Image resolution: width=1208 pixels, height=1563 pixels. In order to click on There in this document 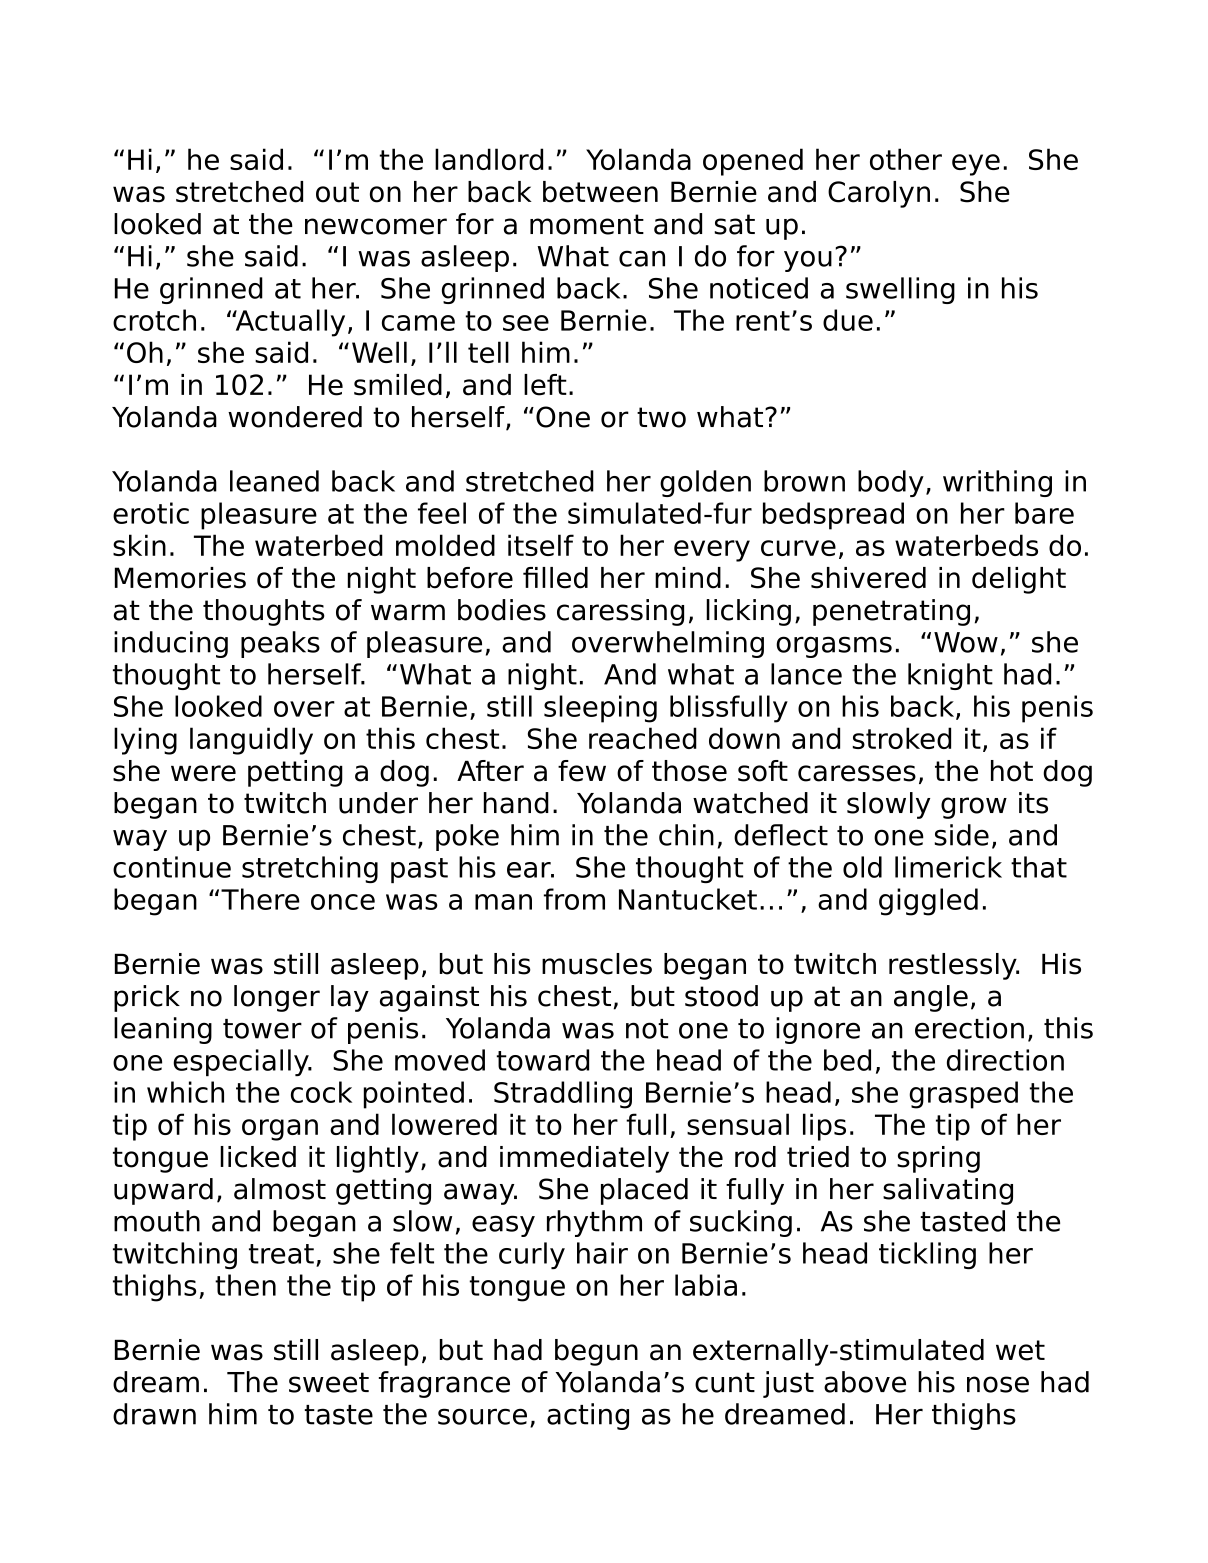, I will do `click(260, 899)`.
